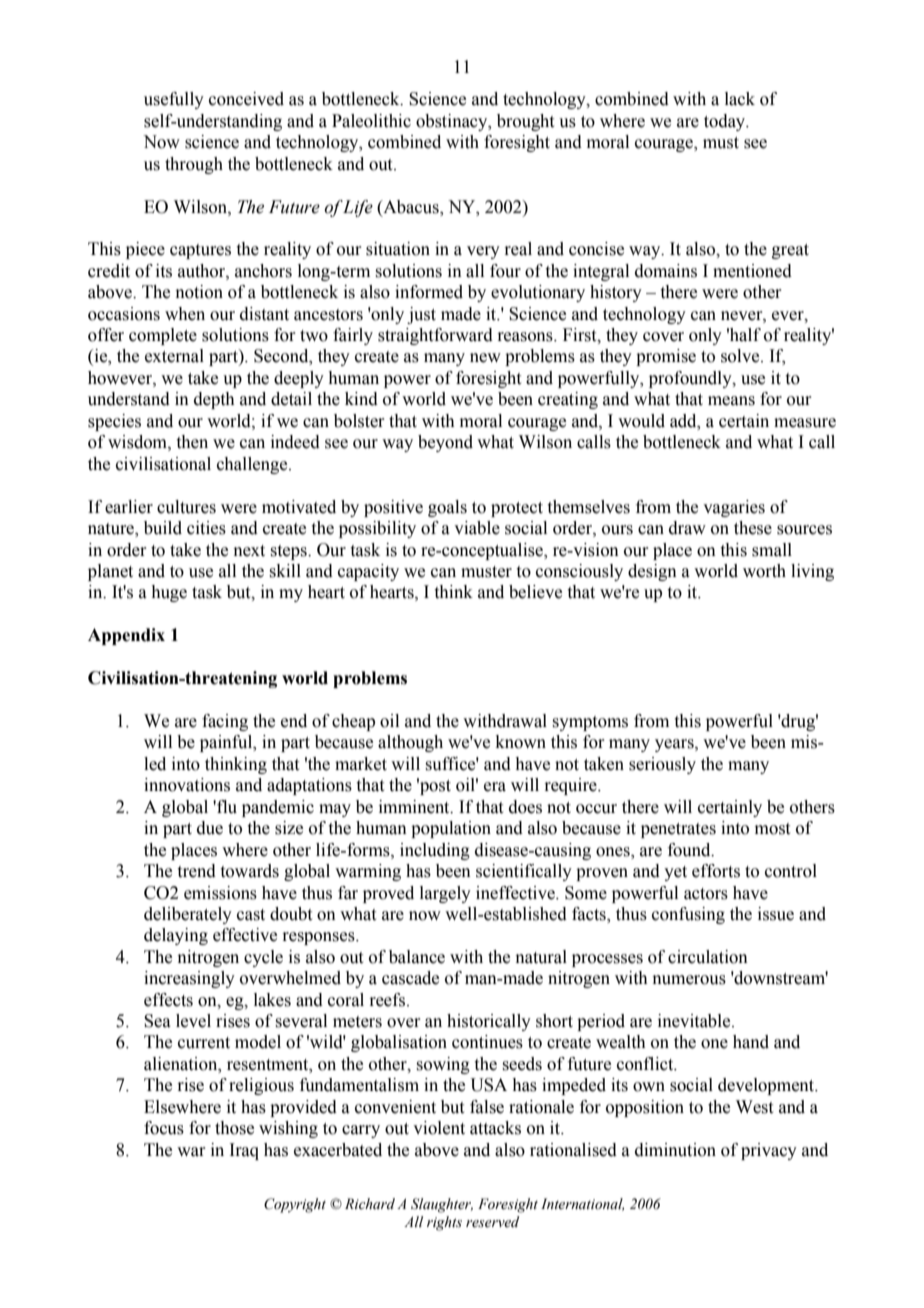 This page has height=1308, width=924. Describe the element at coordinates (769, 1151) in the page. I see `privacy` at that location.
